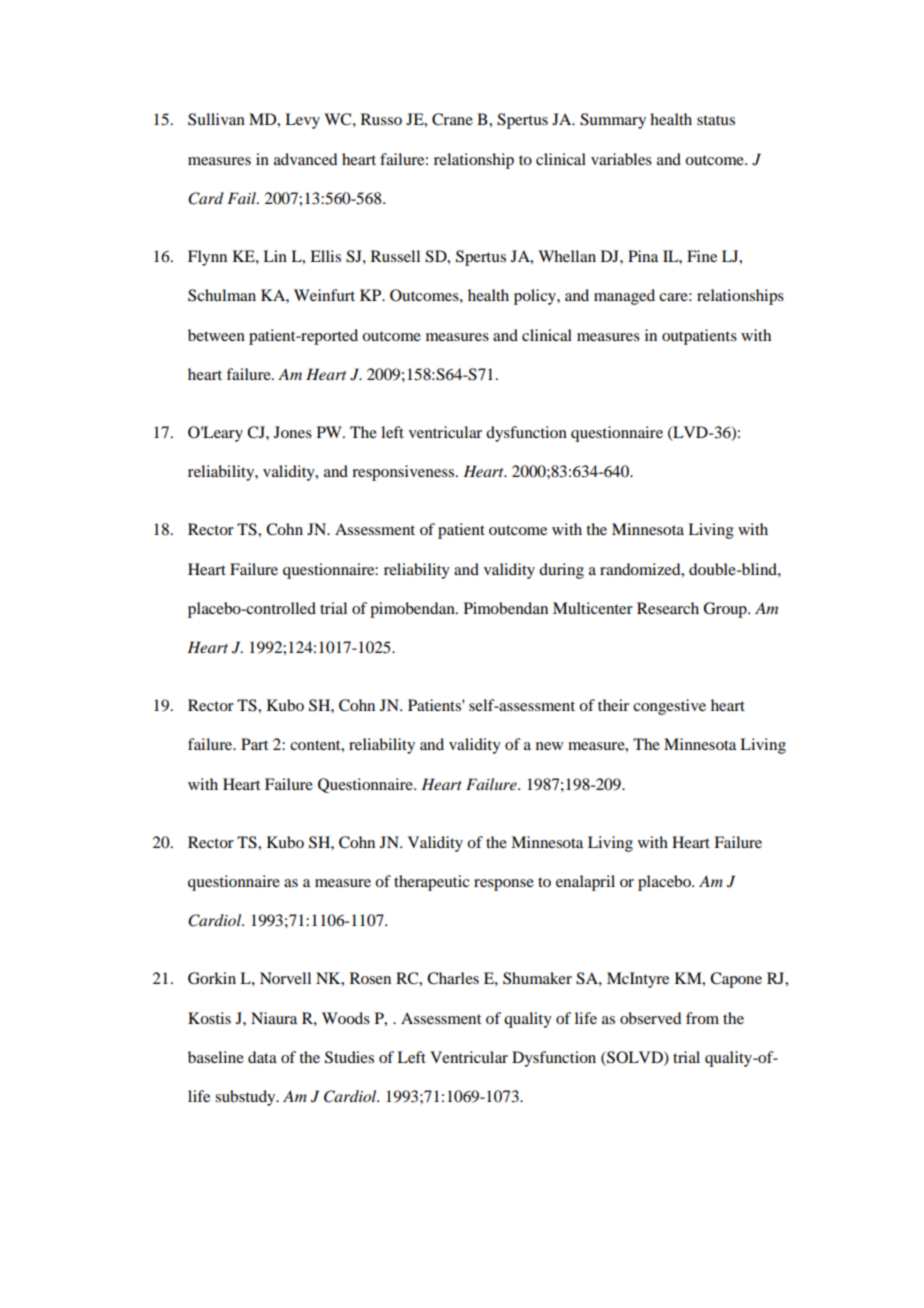 The image size is (924, 1308). Describe the element at coordinates (262, 1057) in the screenshot. I see `data` at that location.
